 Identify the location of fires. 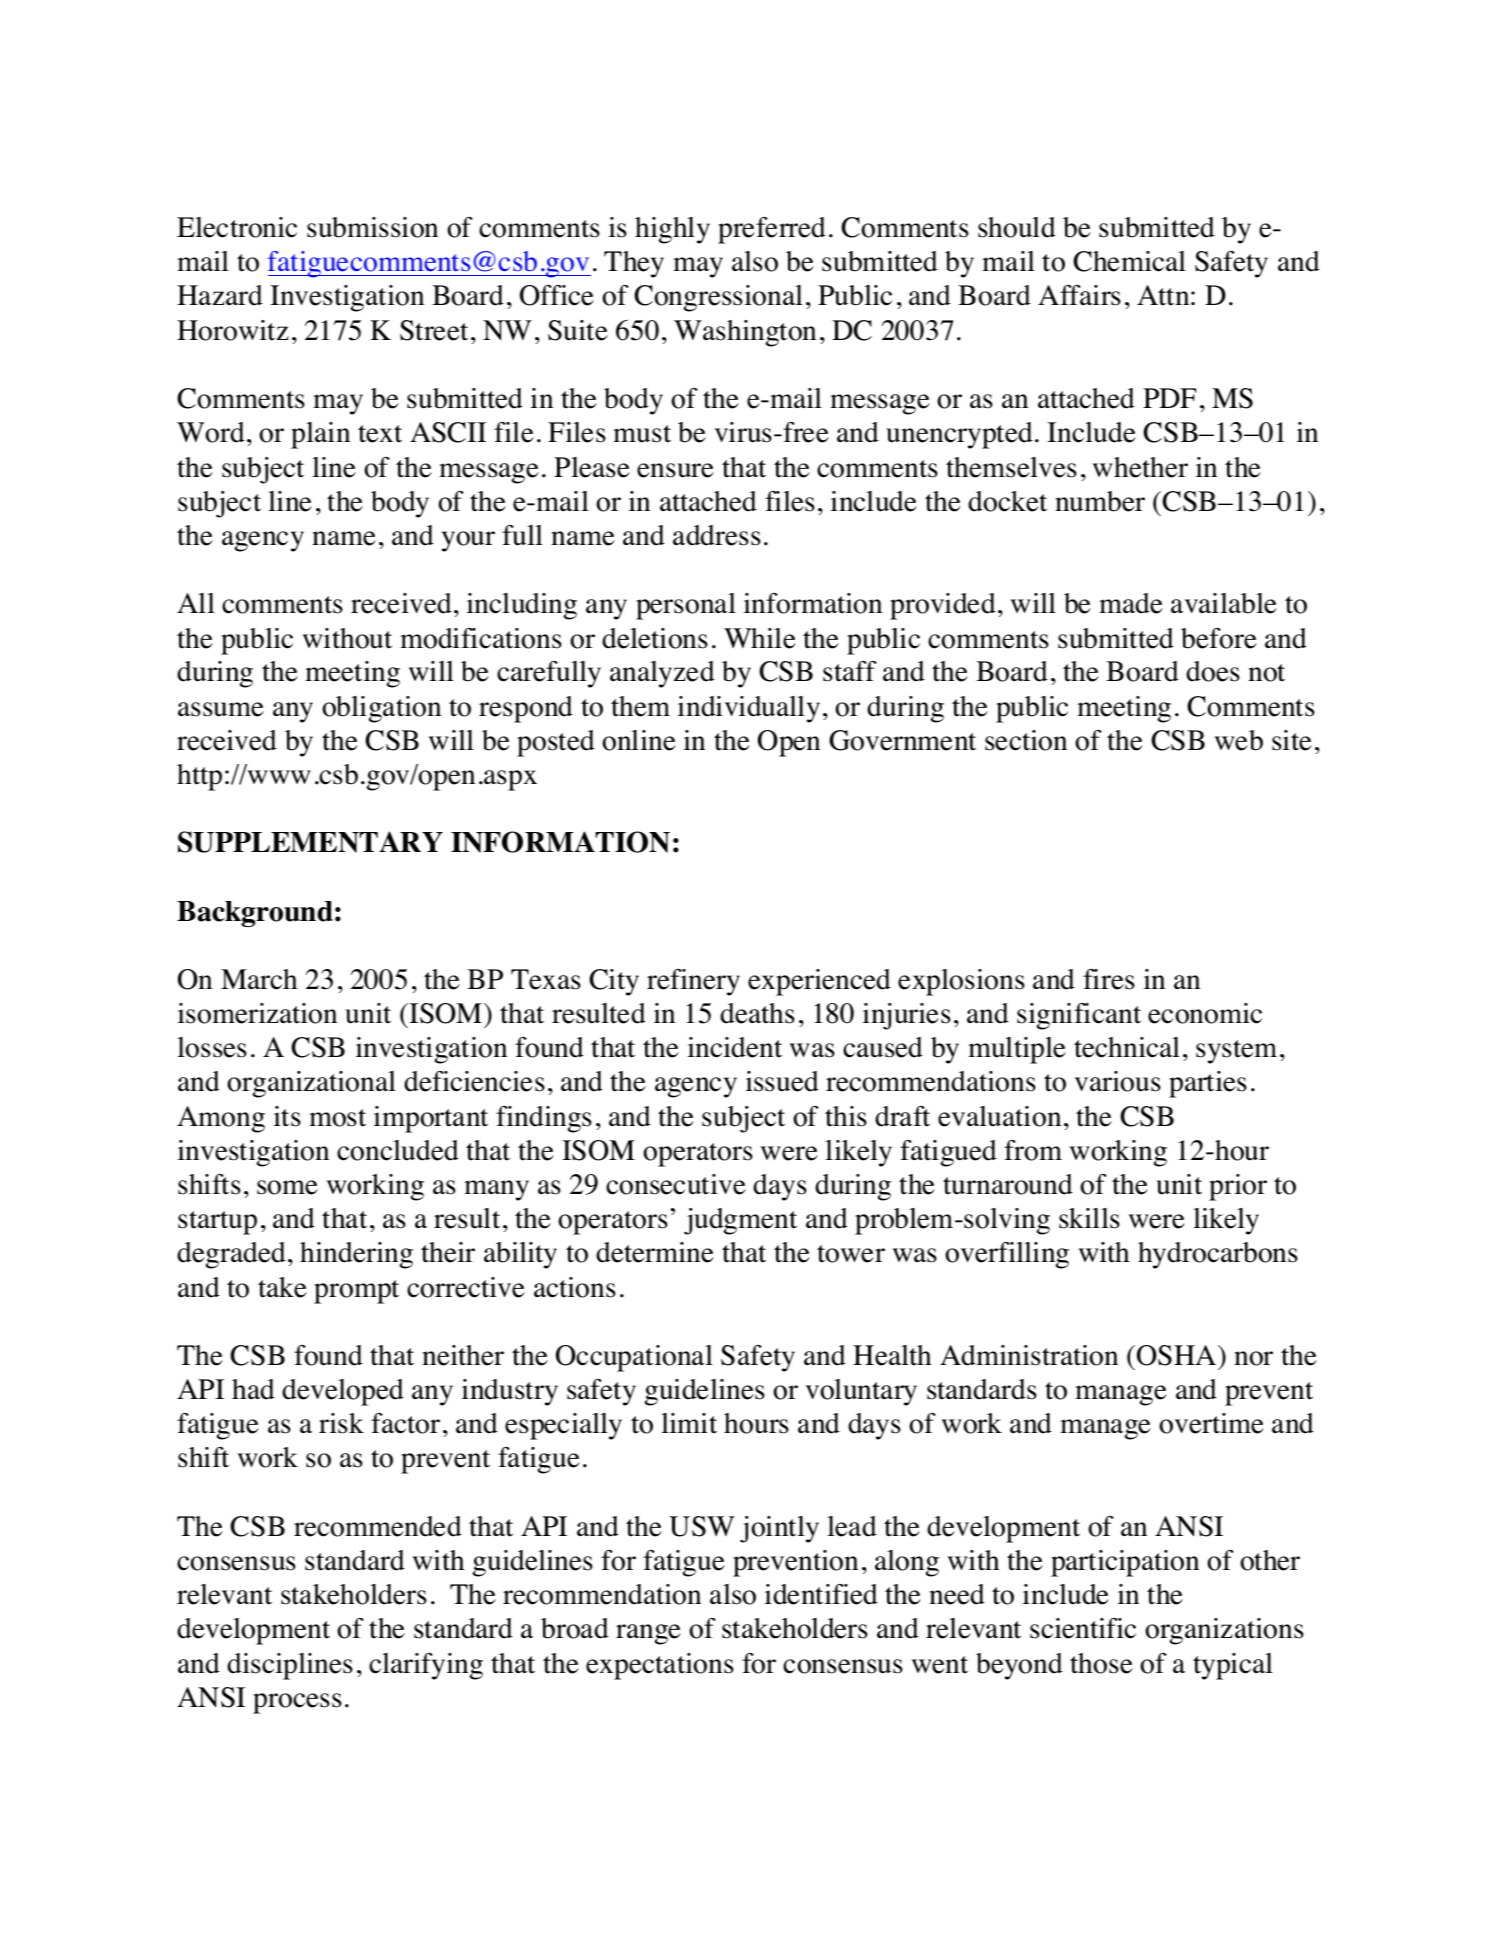
(1109, 979).
